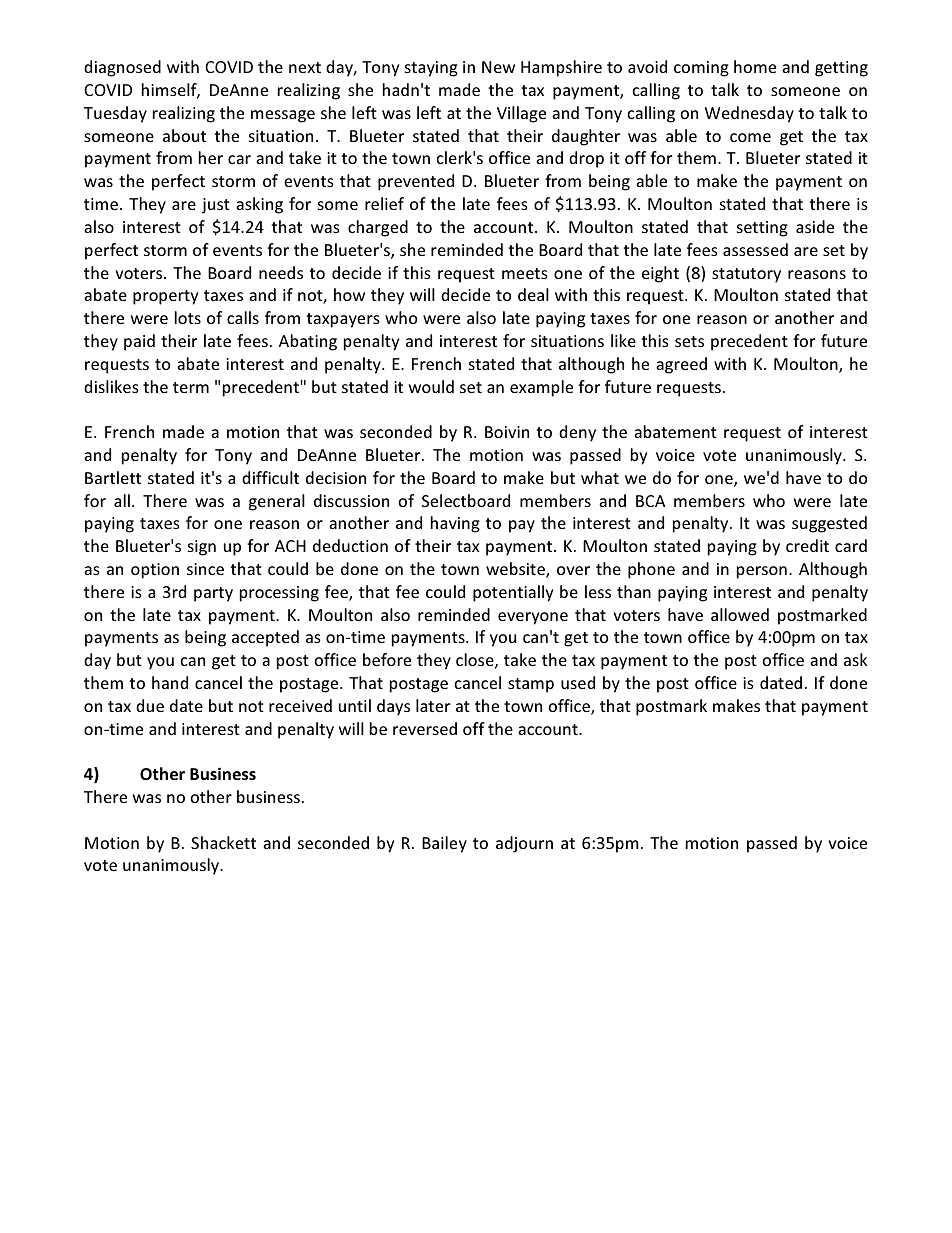  What do you see at coordinates (755, 66) in the screenshot?
I see `home` at bounding box center [755, 66].
